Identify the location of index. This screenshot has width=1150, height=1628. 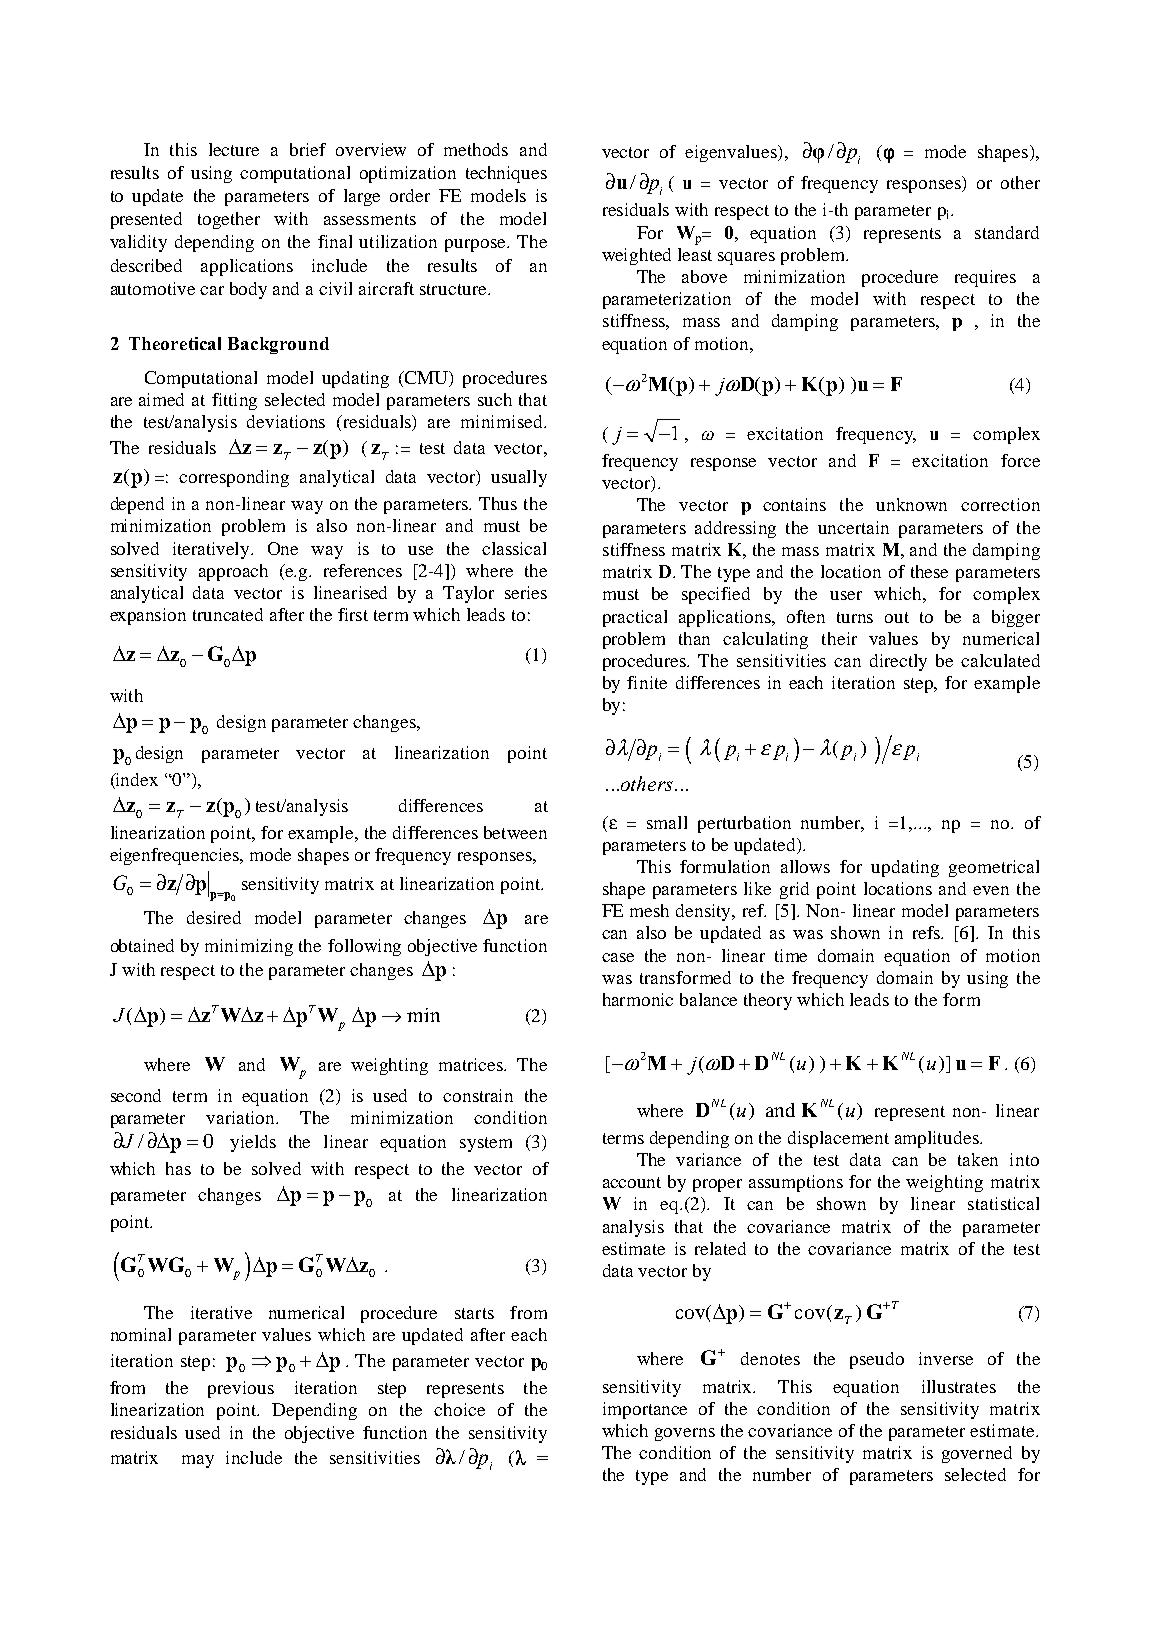
(136, 781).
